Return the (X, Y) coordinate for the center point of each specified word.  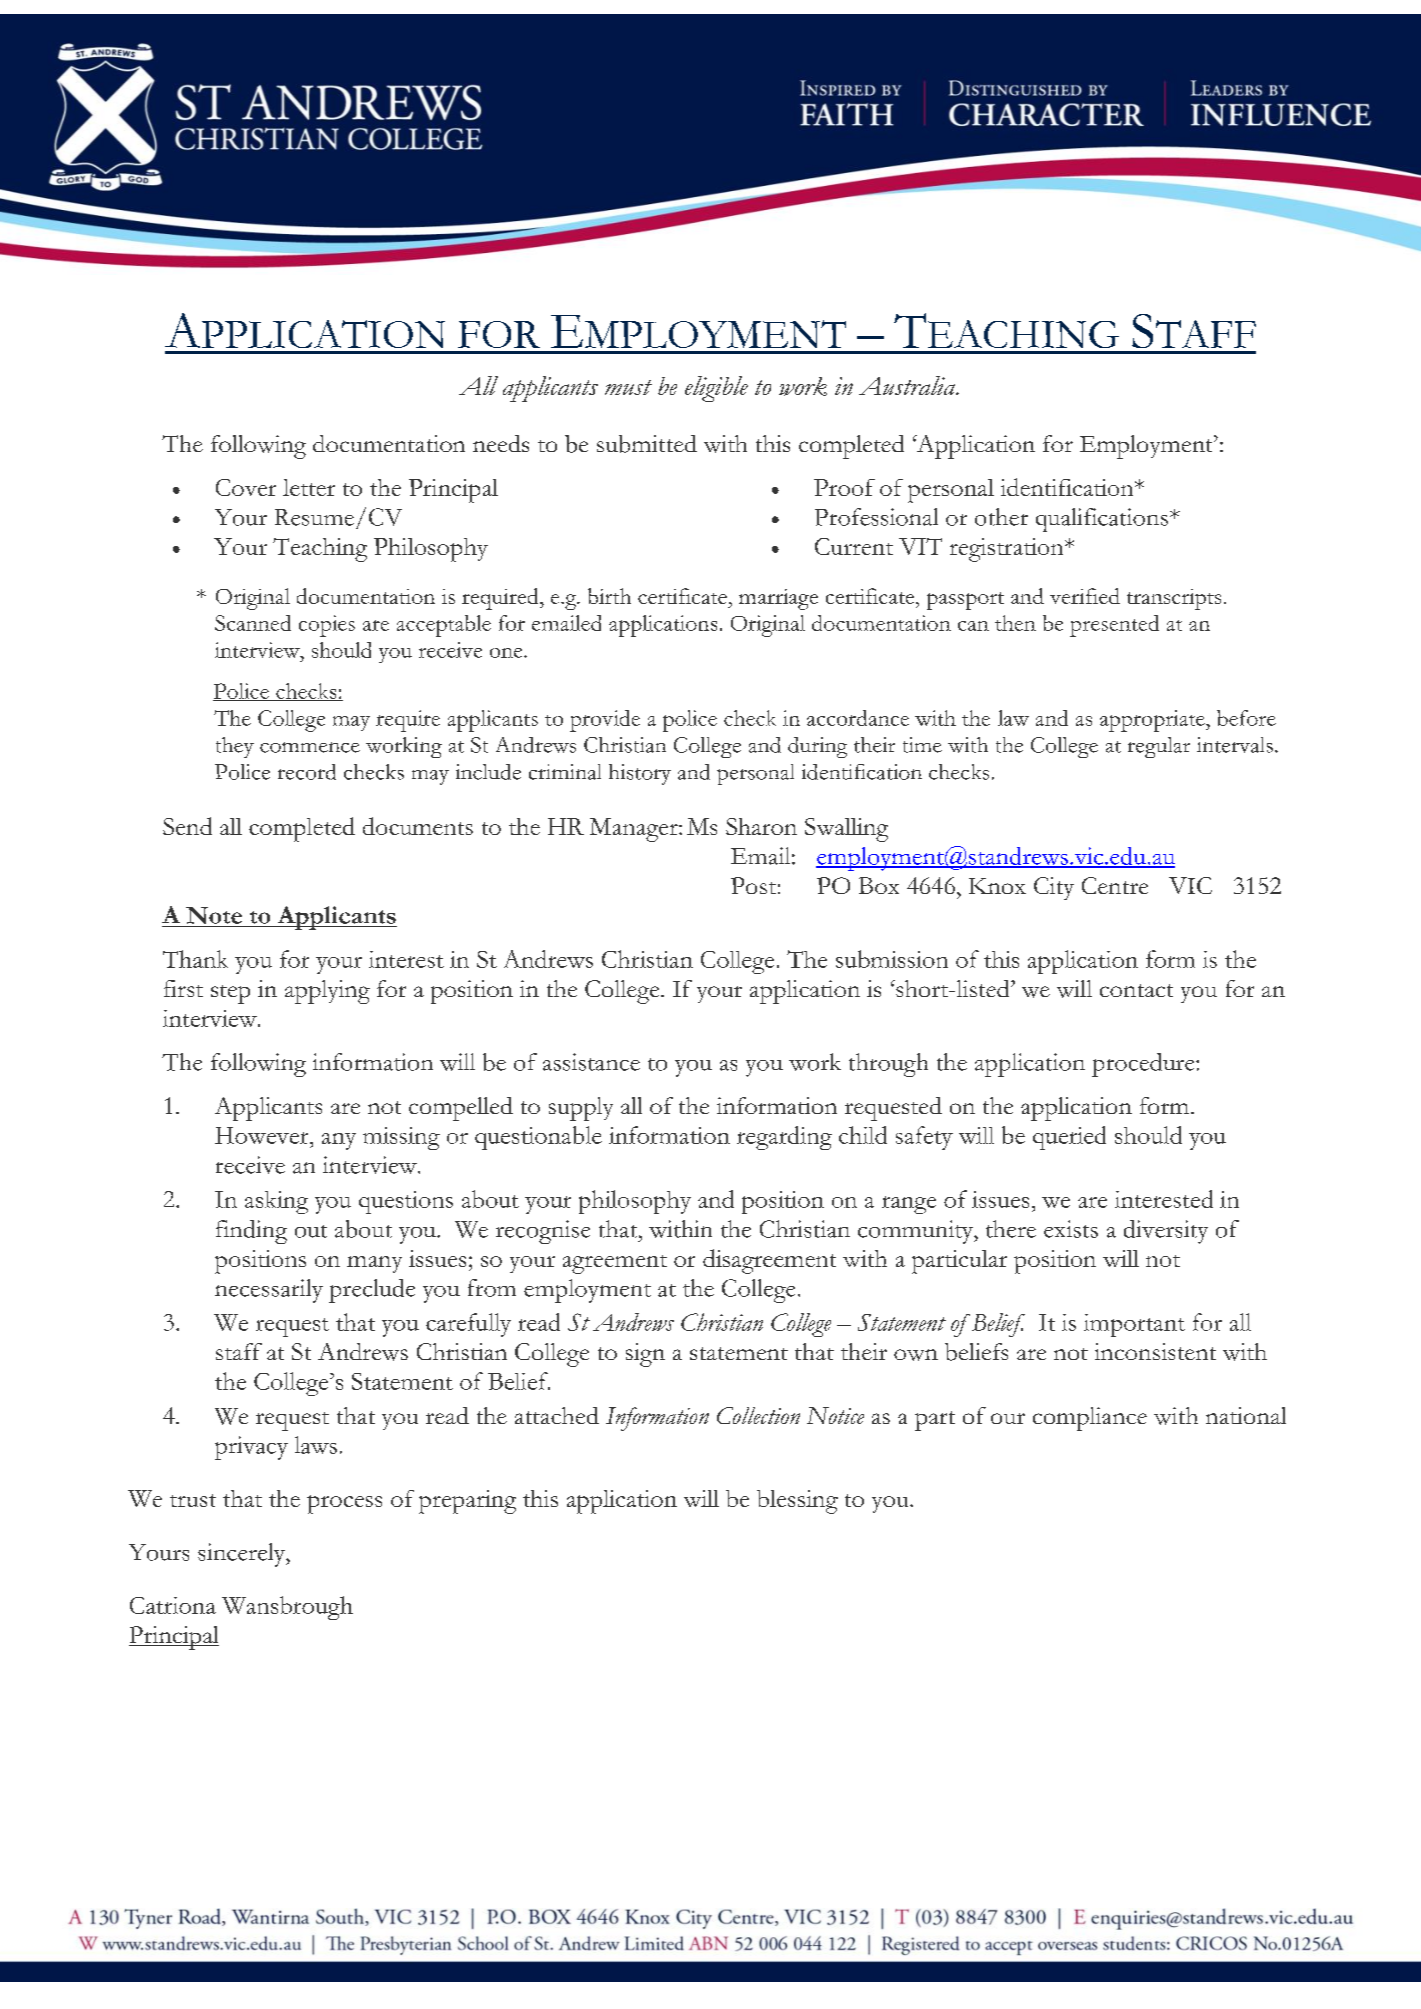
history (640, 774)
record (307, 772)
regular (1159, 747)
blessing (797, 1502)
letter (309, 487)
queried (1069, 1138)
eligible (716, 389)
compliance (1090, 1419)
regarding (784, 1138)
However (263, 1135)
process (344, 1504)
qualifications (1102, 520)
